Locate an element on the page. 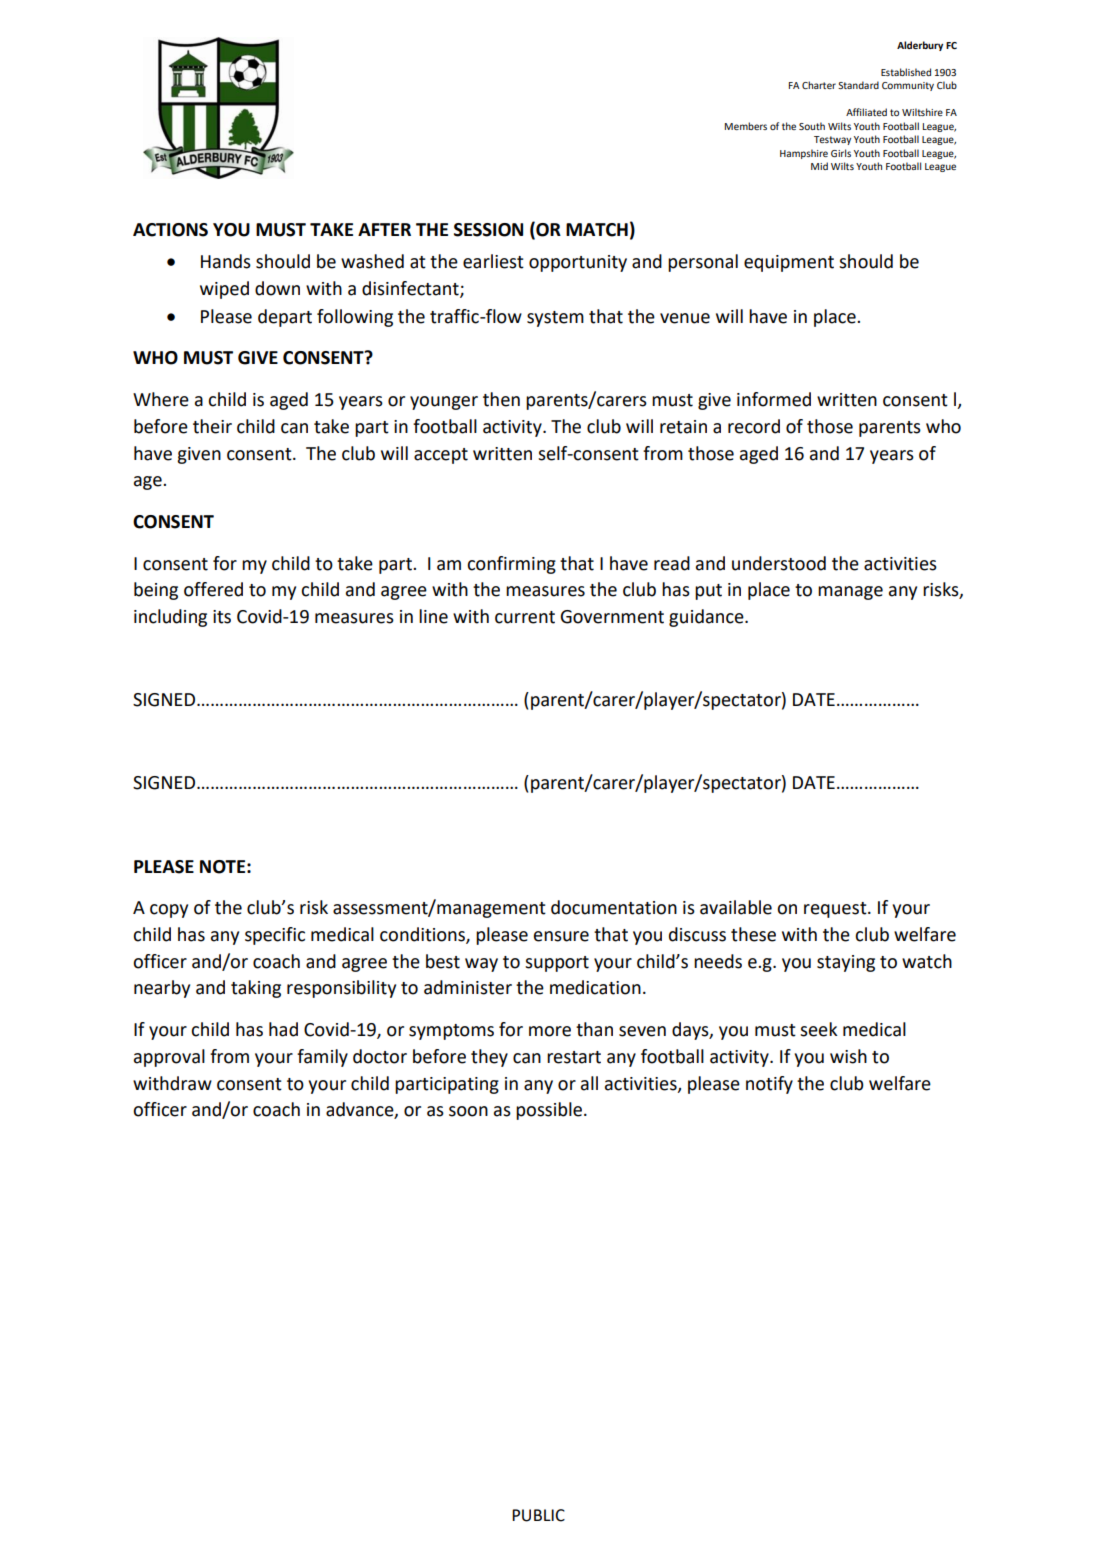  family is located at coordinates (322, 1058).
